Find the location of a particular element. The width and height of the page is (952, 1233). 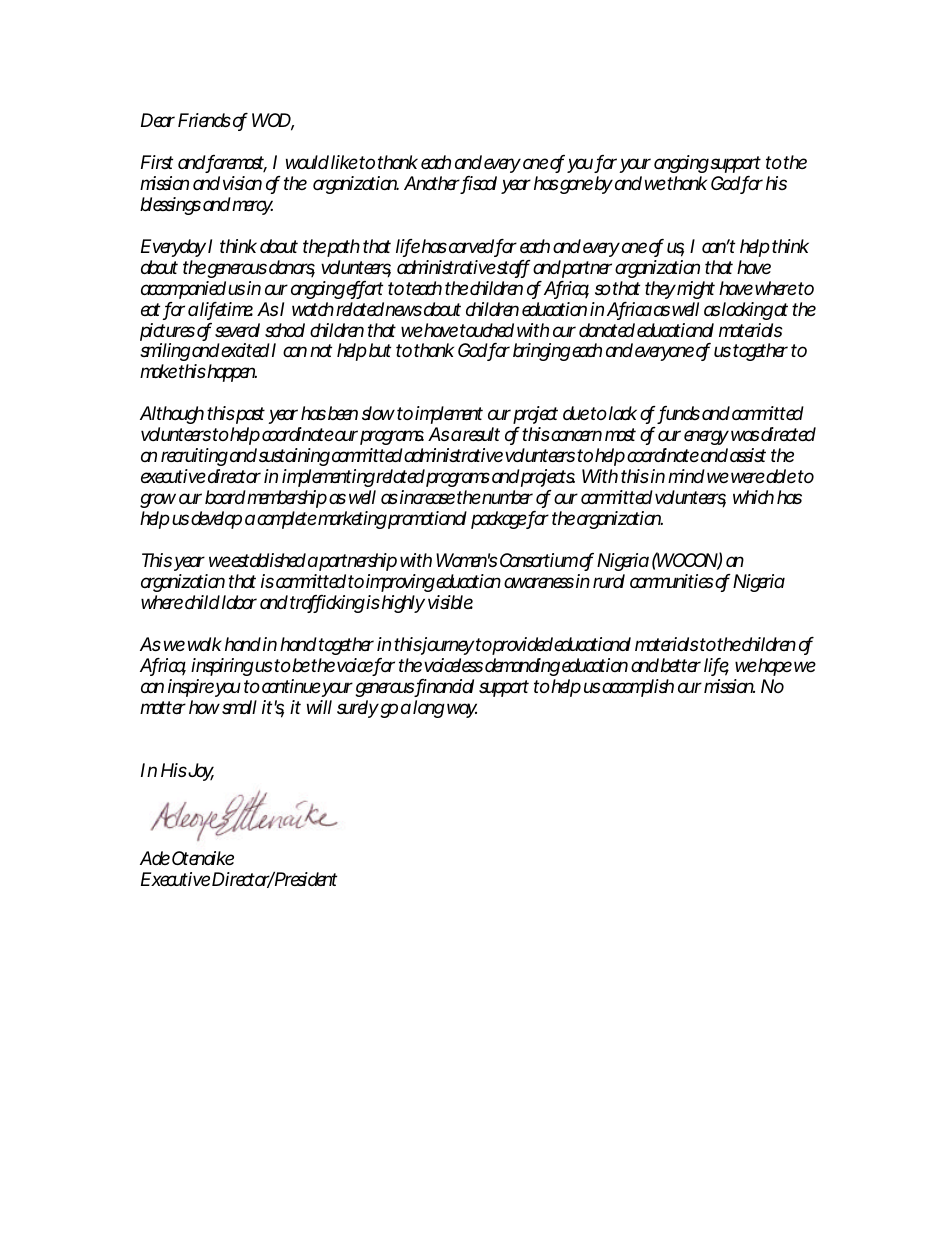

way is located at coordinates (460, 710).
